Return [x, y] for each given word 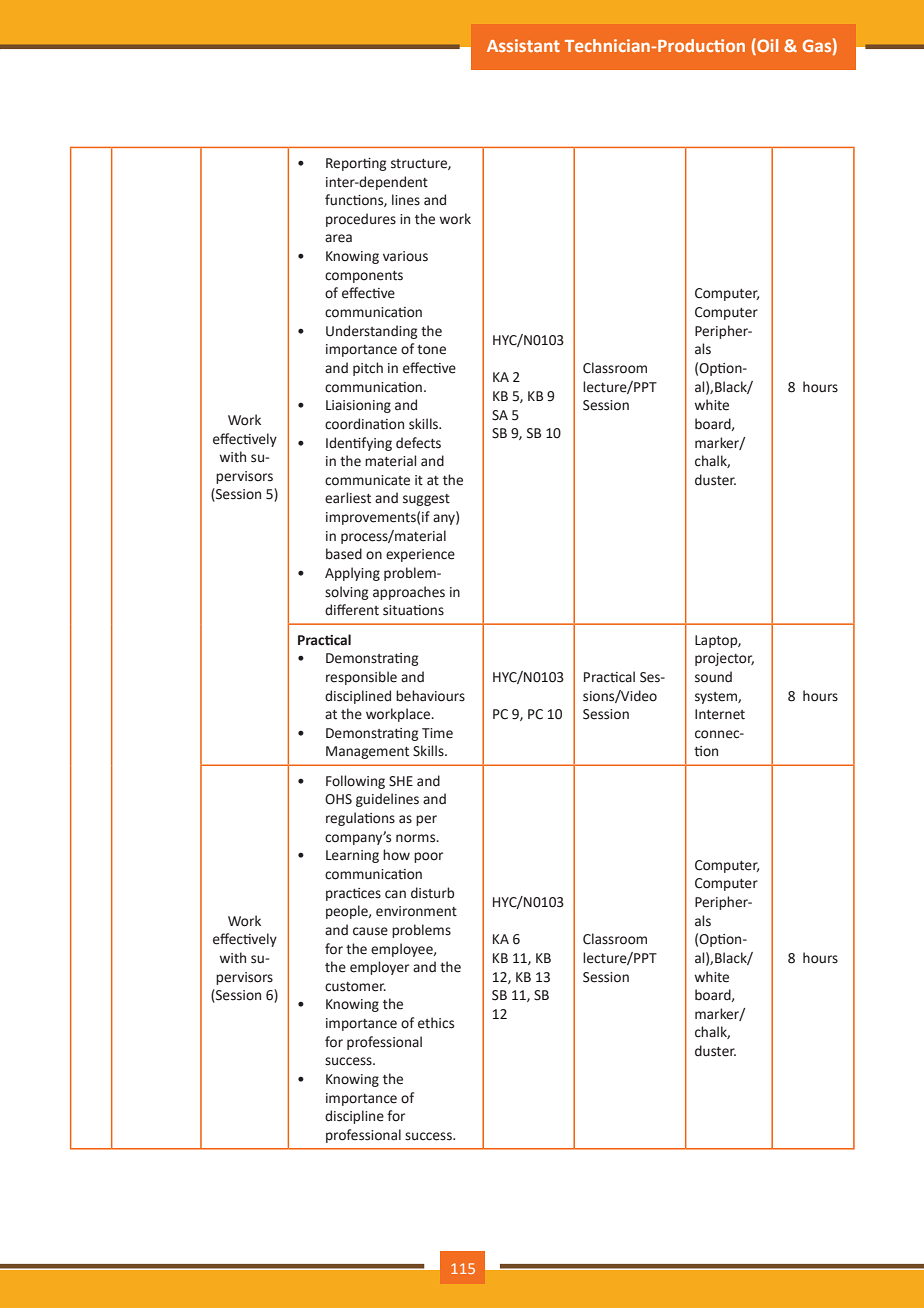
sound [713, 677]
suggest [426, 500]
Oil [766, 45]
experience [420, 555]
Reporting [356, 164]
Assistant [523, 45]
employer [379, 968]
